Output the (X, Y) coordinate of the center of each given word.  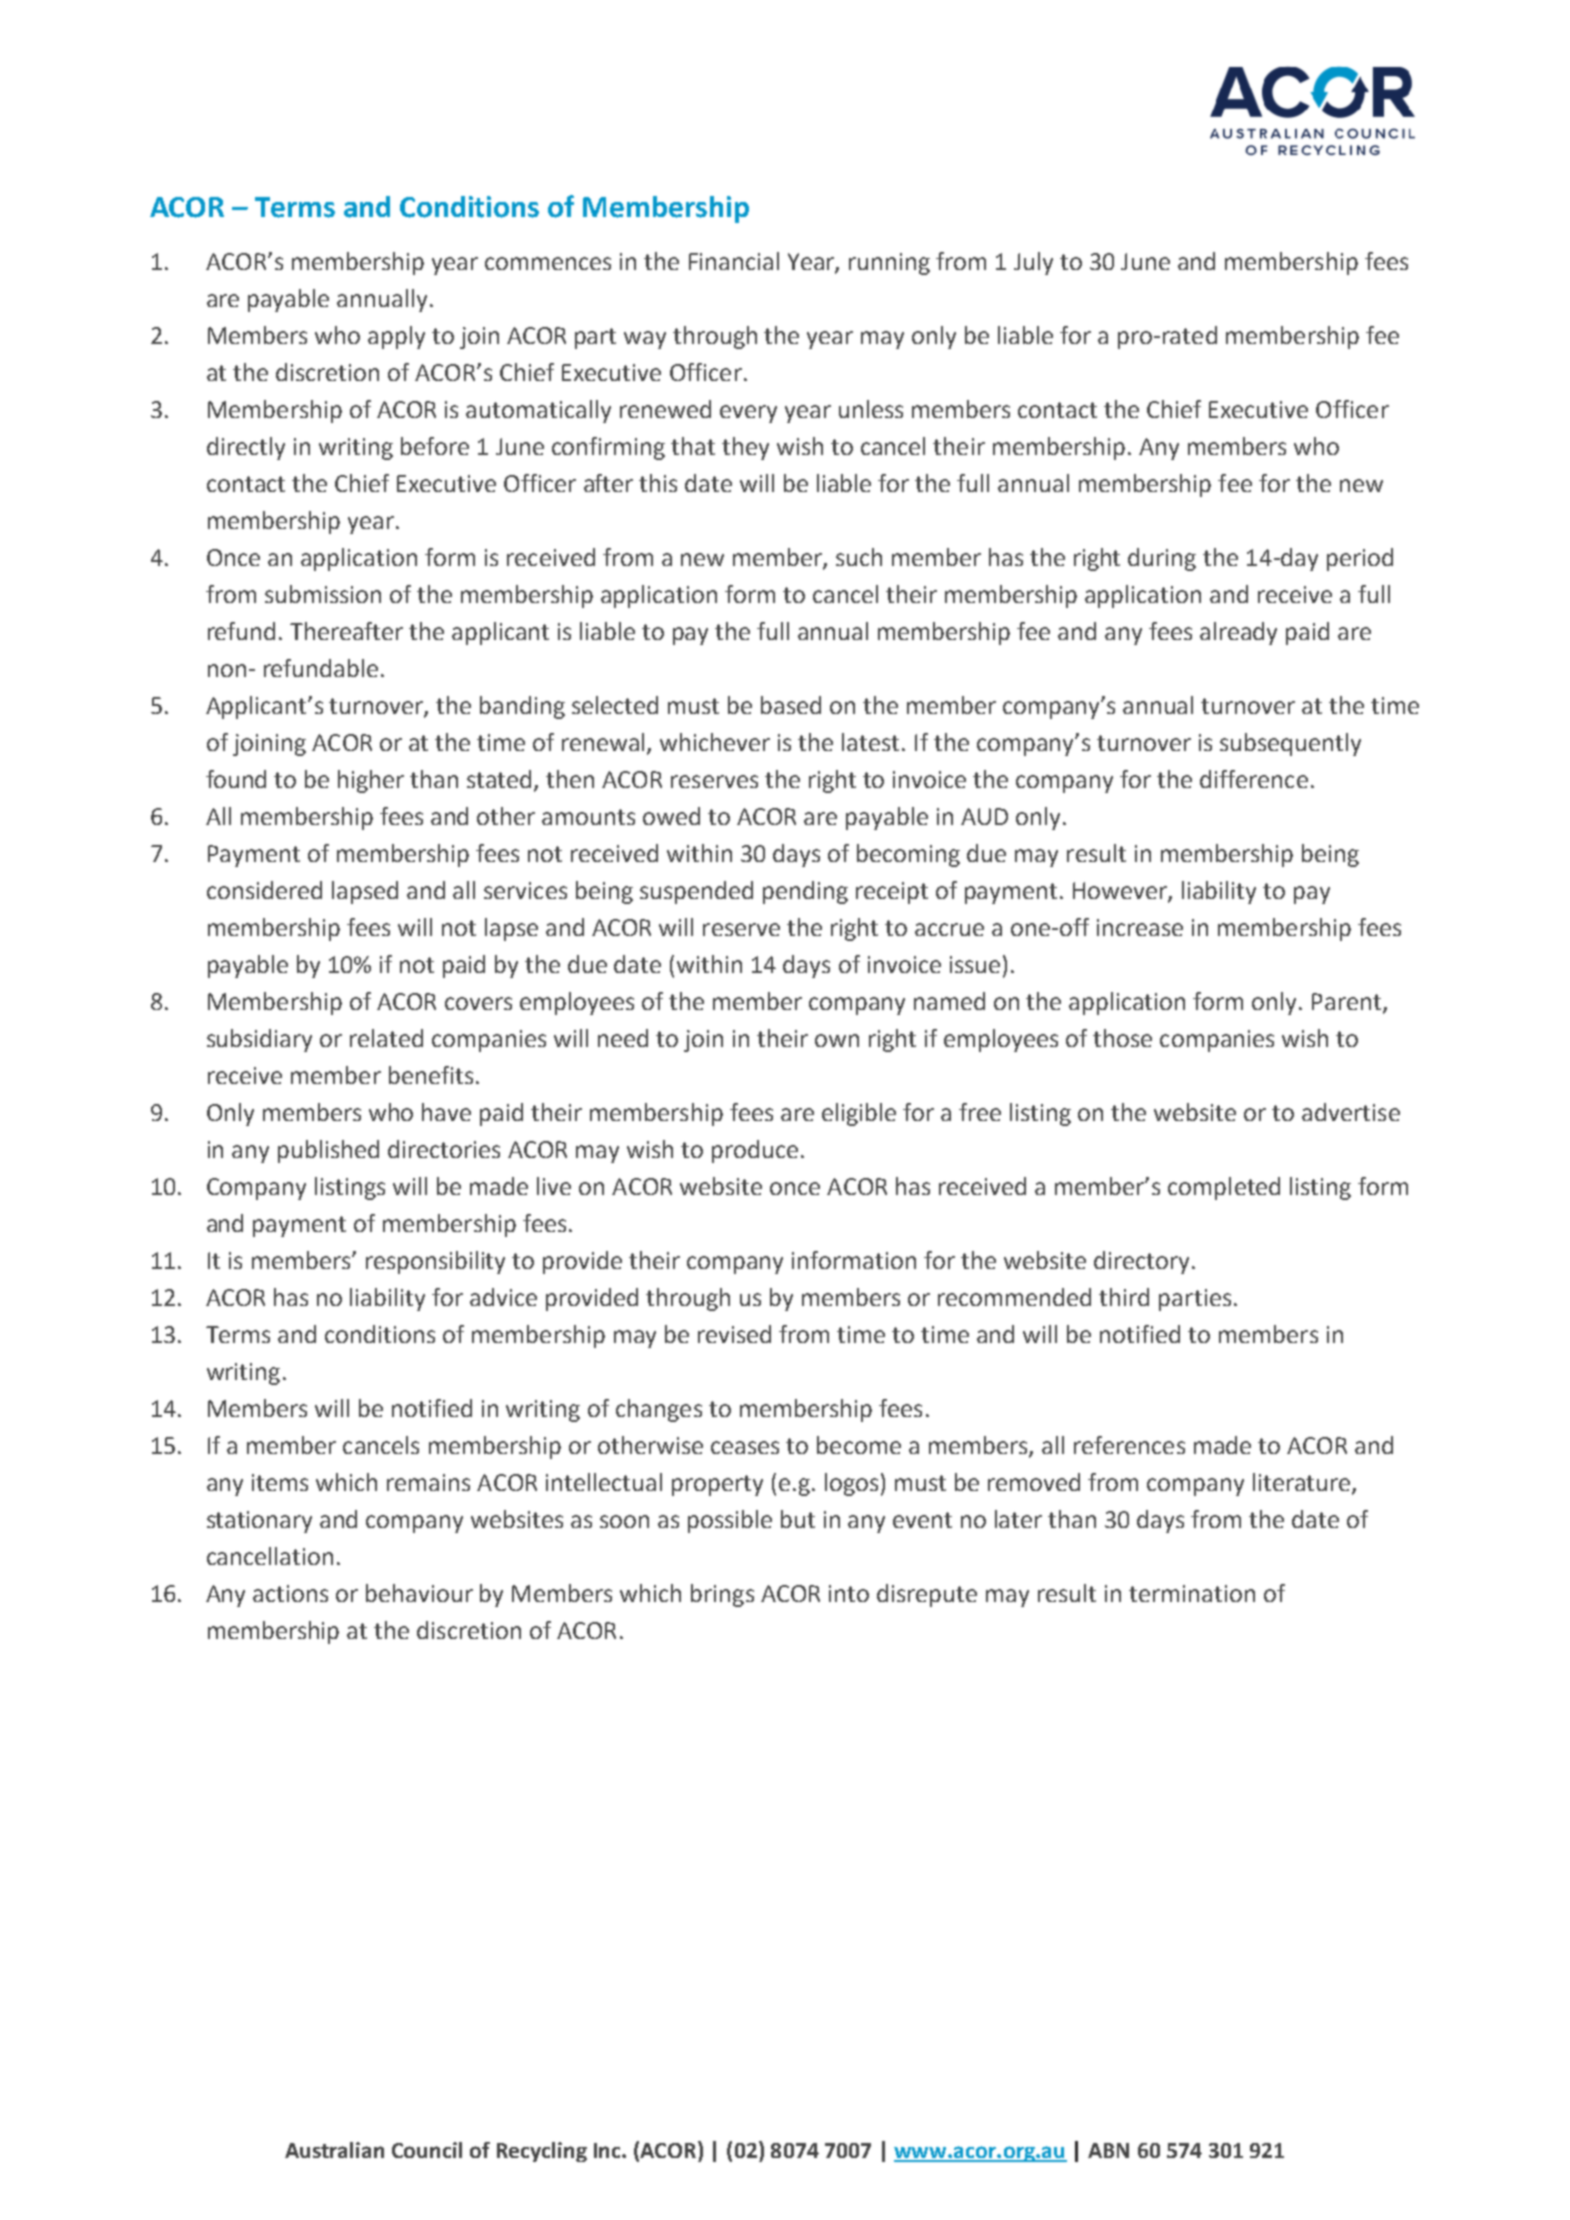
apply (396, 337)
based (791, 705)
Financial (734, 261)
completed (1224, 1188)
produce (755, 1151)
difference (1254, 779)
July (1033, 263)
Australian (334, 2150)
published (328, 1151)
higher (371, 781)
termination (1192, 1593)
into (849, 1593)
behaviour (419, 1593)
